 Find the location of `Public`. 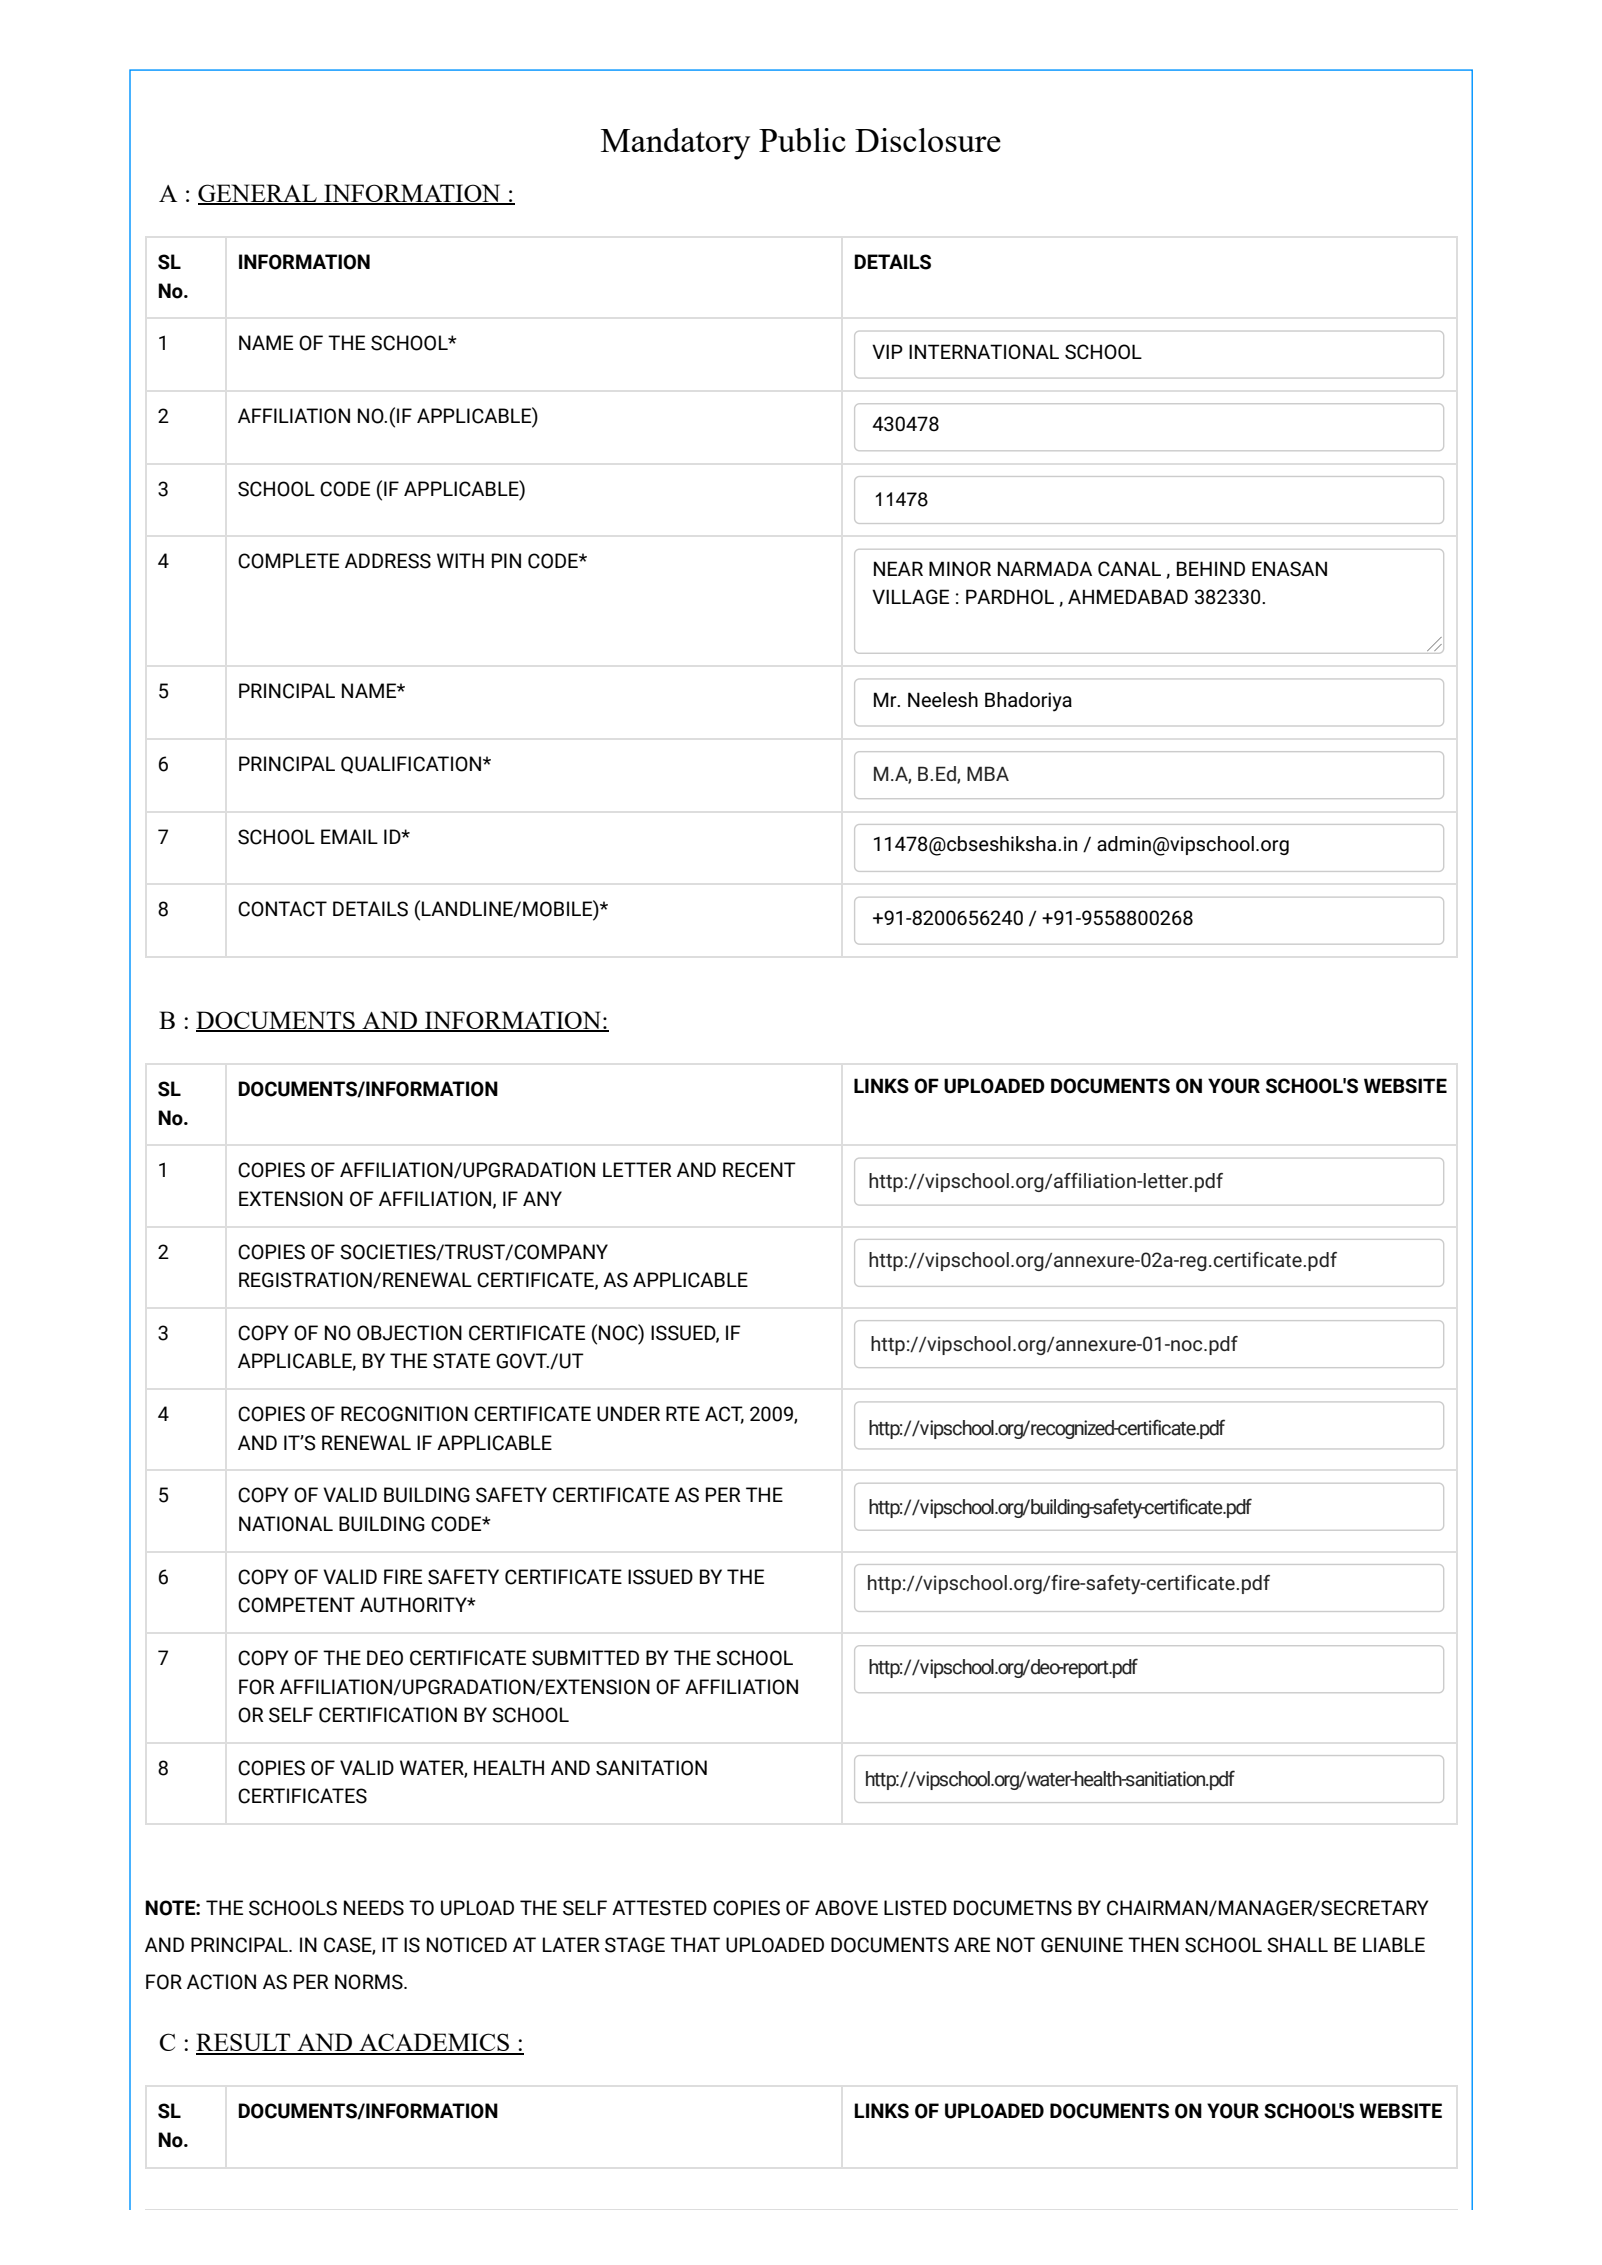

Public is located at coordinates (802, 140).
